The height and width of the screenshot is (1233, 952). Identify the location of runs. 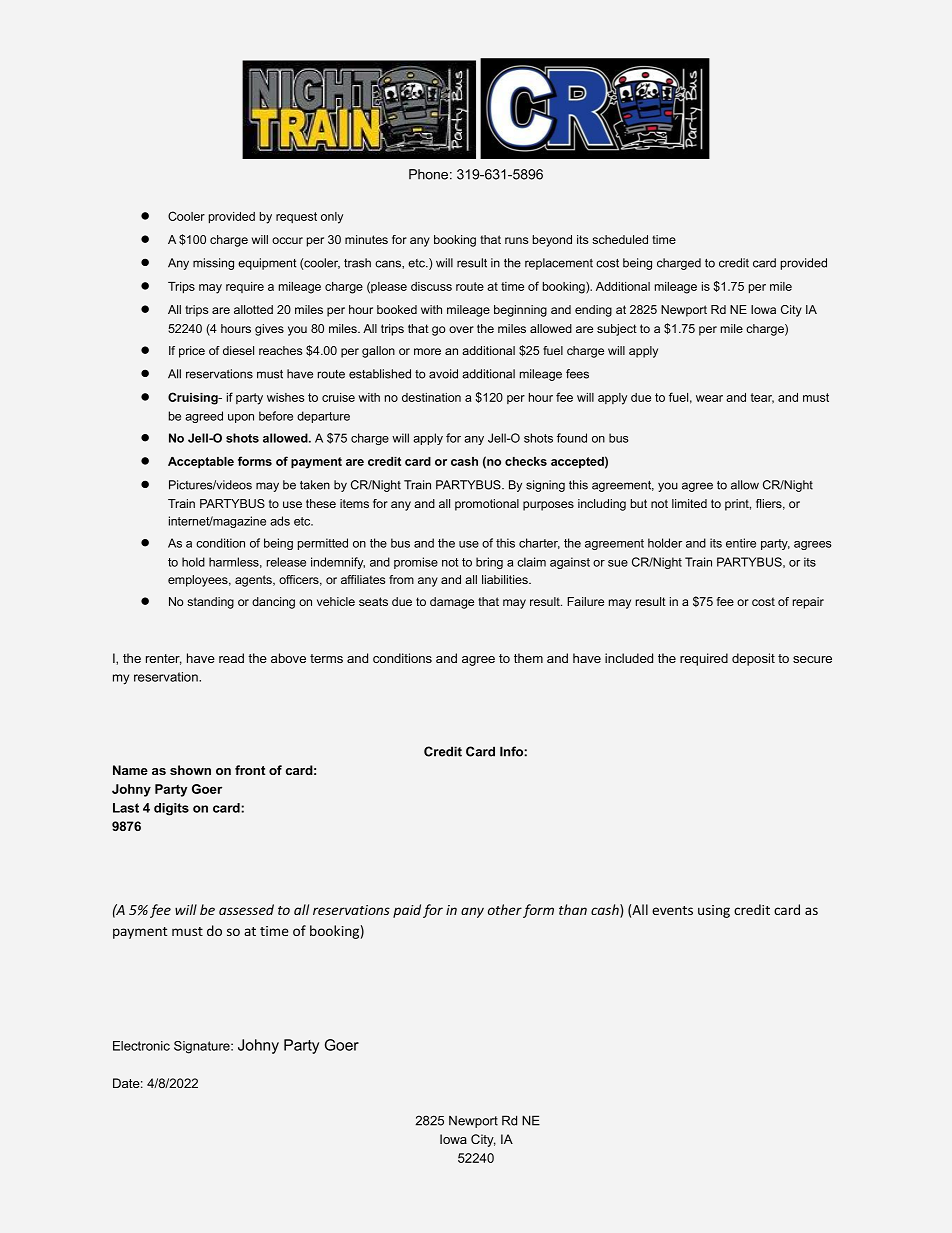
(516, 240).
